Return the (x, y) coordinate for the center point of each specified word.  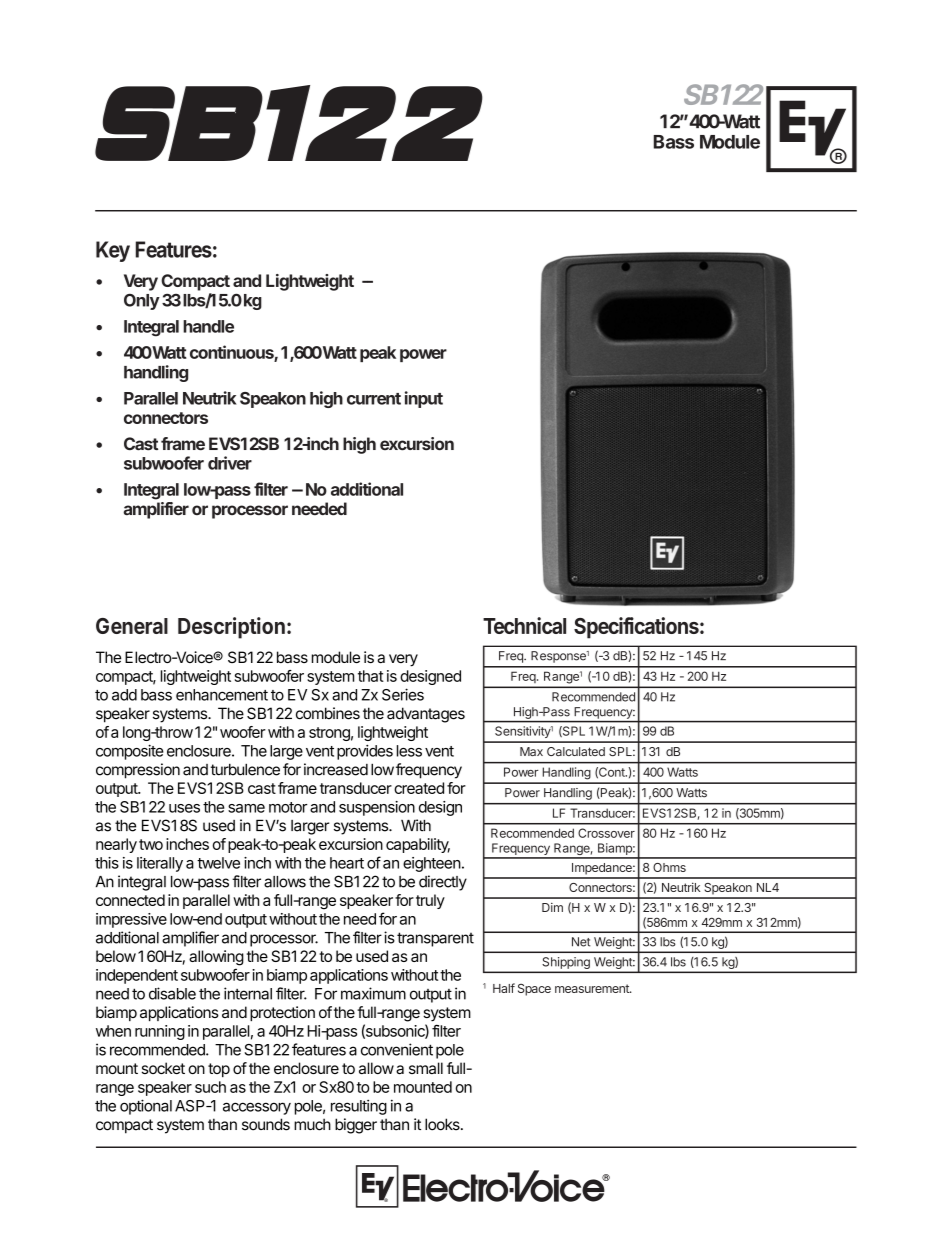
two (151, 844)
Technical (524, 625)
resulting (359, 1107)
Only (142, 301)
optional (146, 1107)
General (132, 626)
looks (443, 1124)
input (424, 399)
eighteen (432, 864)
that (371, 676)
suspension (377, 808)
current (374, 399)
